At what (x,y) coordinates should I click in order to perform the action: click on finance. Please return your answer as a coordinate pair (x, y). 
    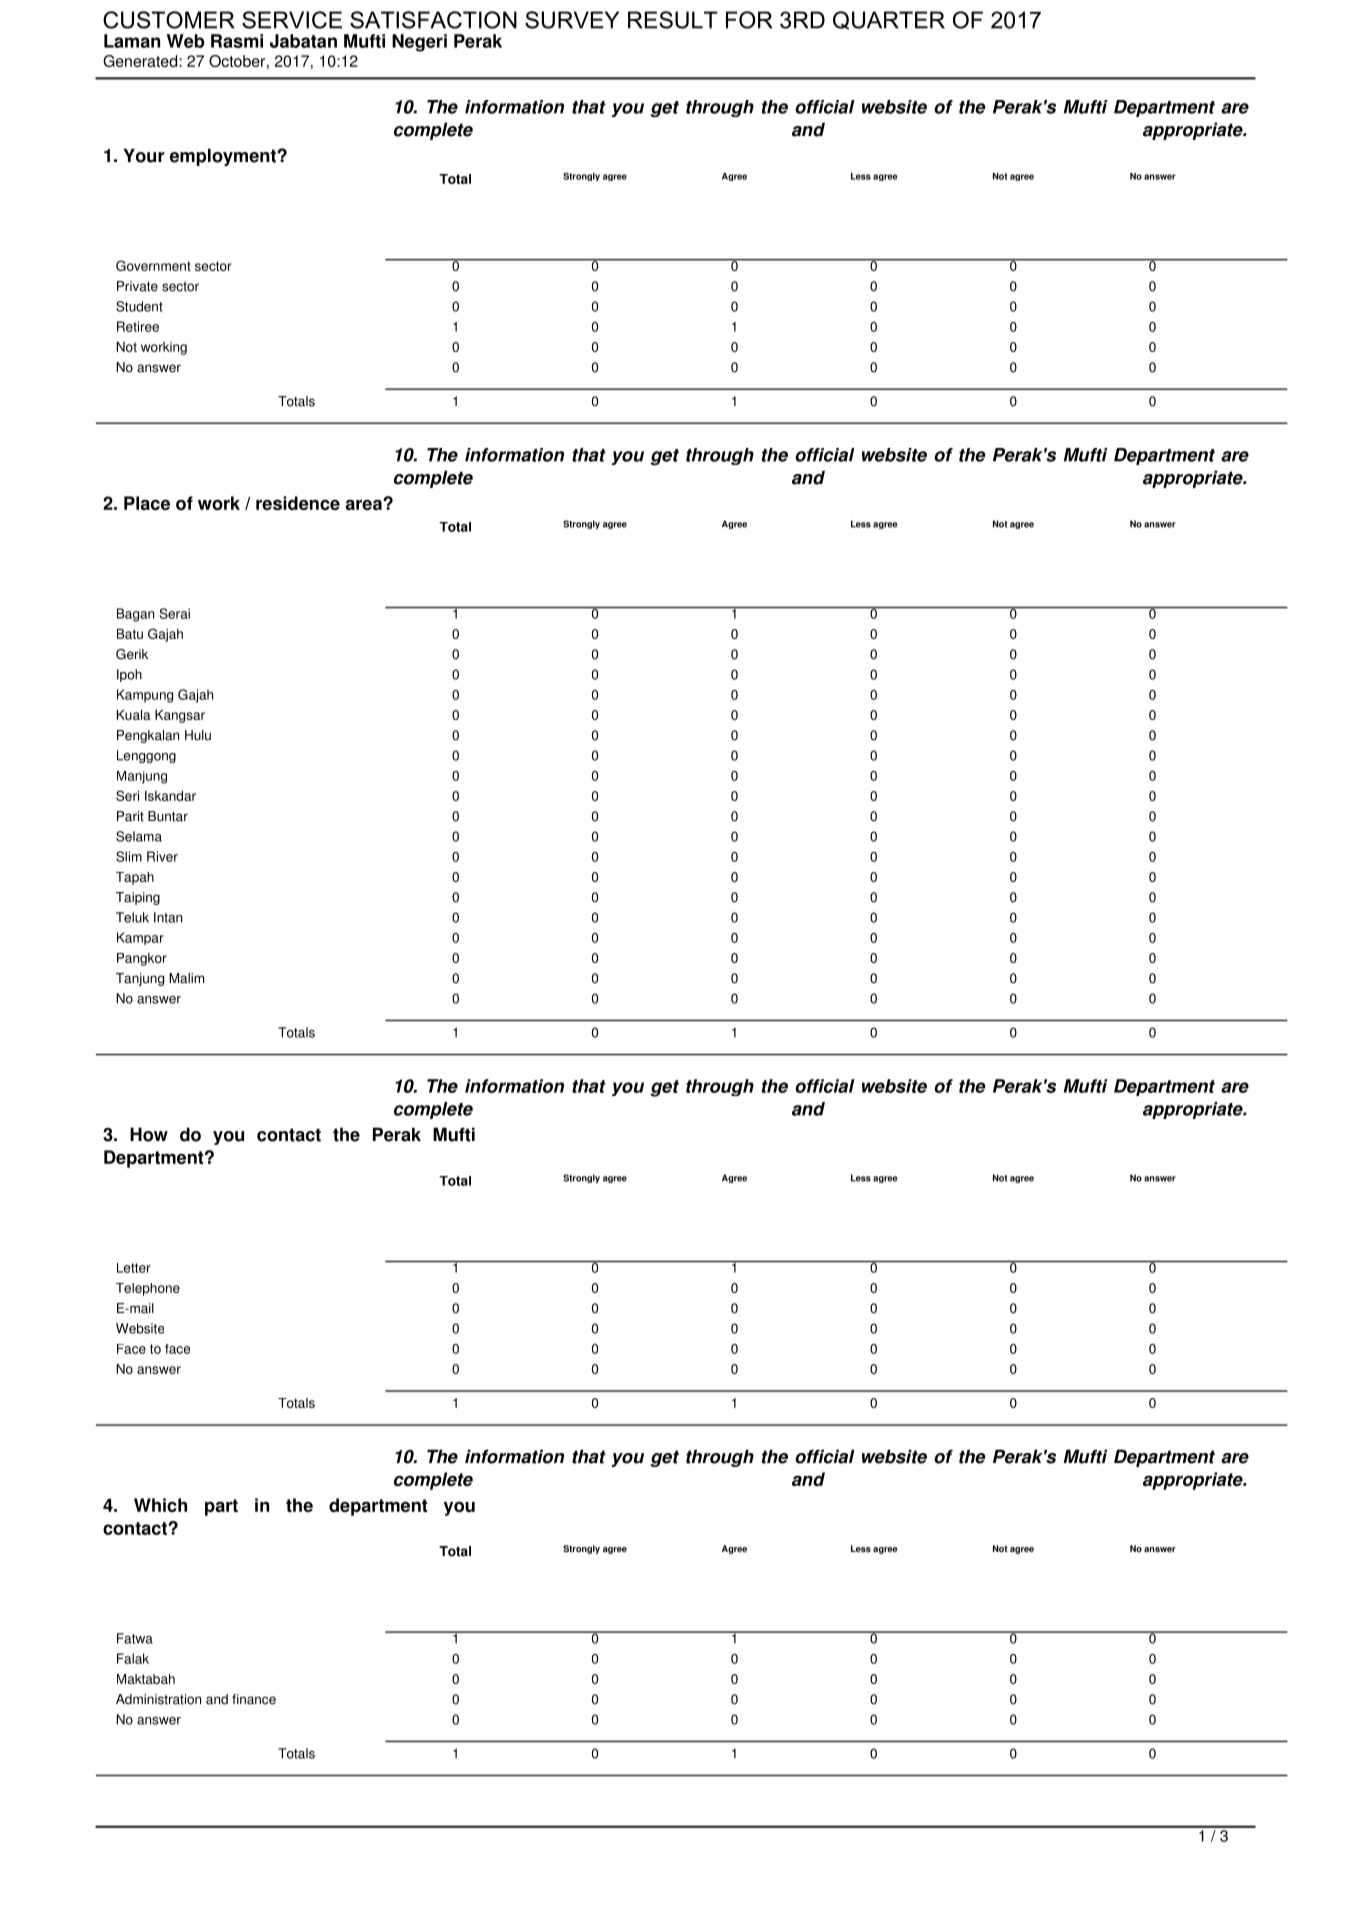
    Looking at the image, I should click on (254, 1699).
